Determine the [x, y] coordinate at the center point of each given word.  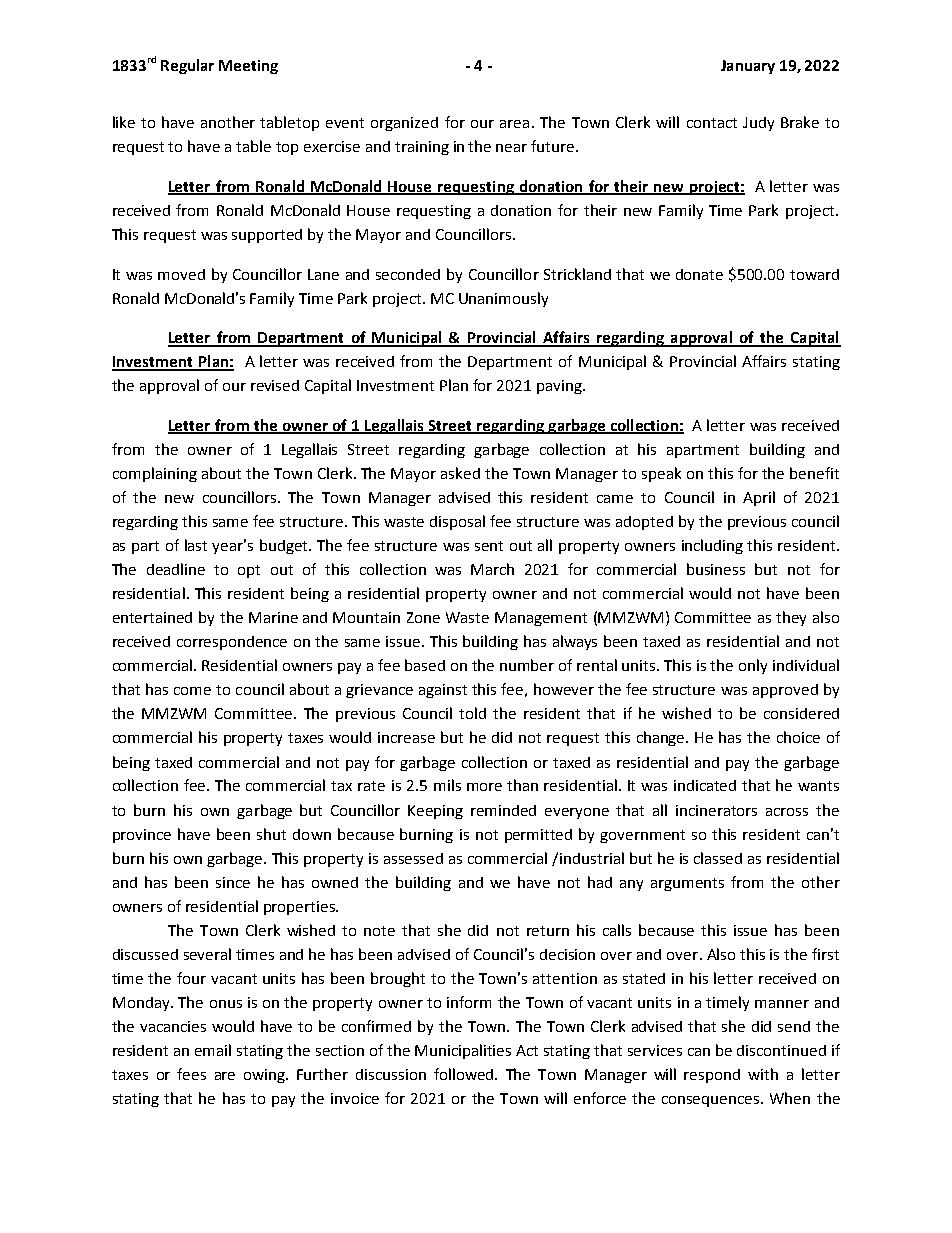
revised [275, 385]
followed [465, 1074]
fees [191, 1074]
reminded [503, 810]
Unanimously [503, 299]
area [514, 124]
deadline [176, 569]
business [716, 569]
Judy [758, 124]
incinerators [716, 810]
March [492, 569]
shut [271, 834]
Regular [187, 66]
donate [699, 274]
